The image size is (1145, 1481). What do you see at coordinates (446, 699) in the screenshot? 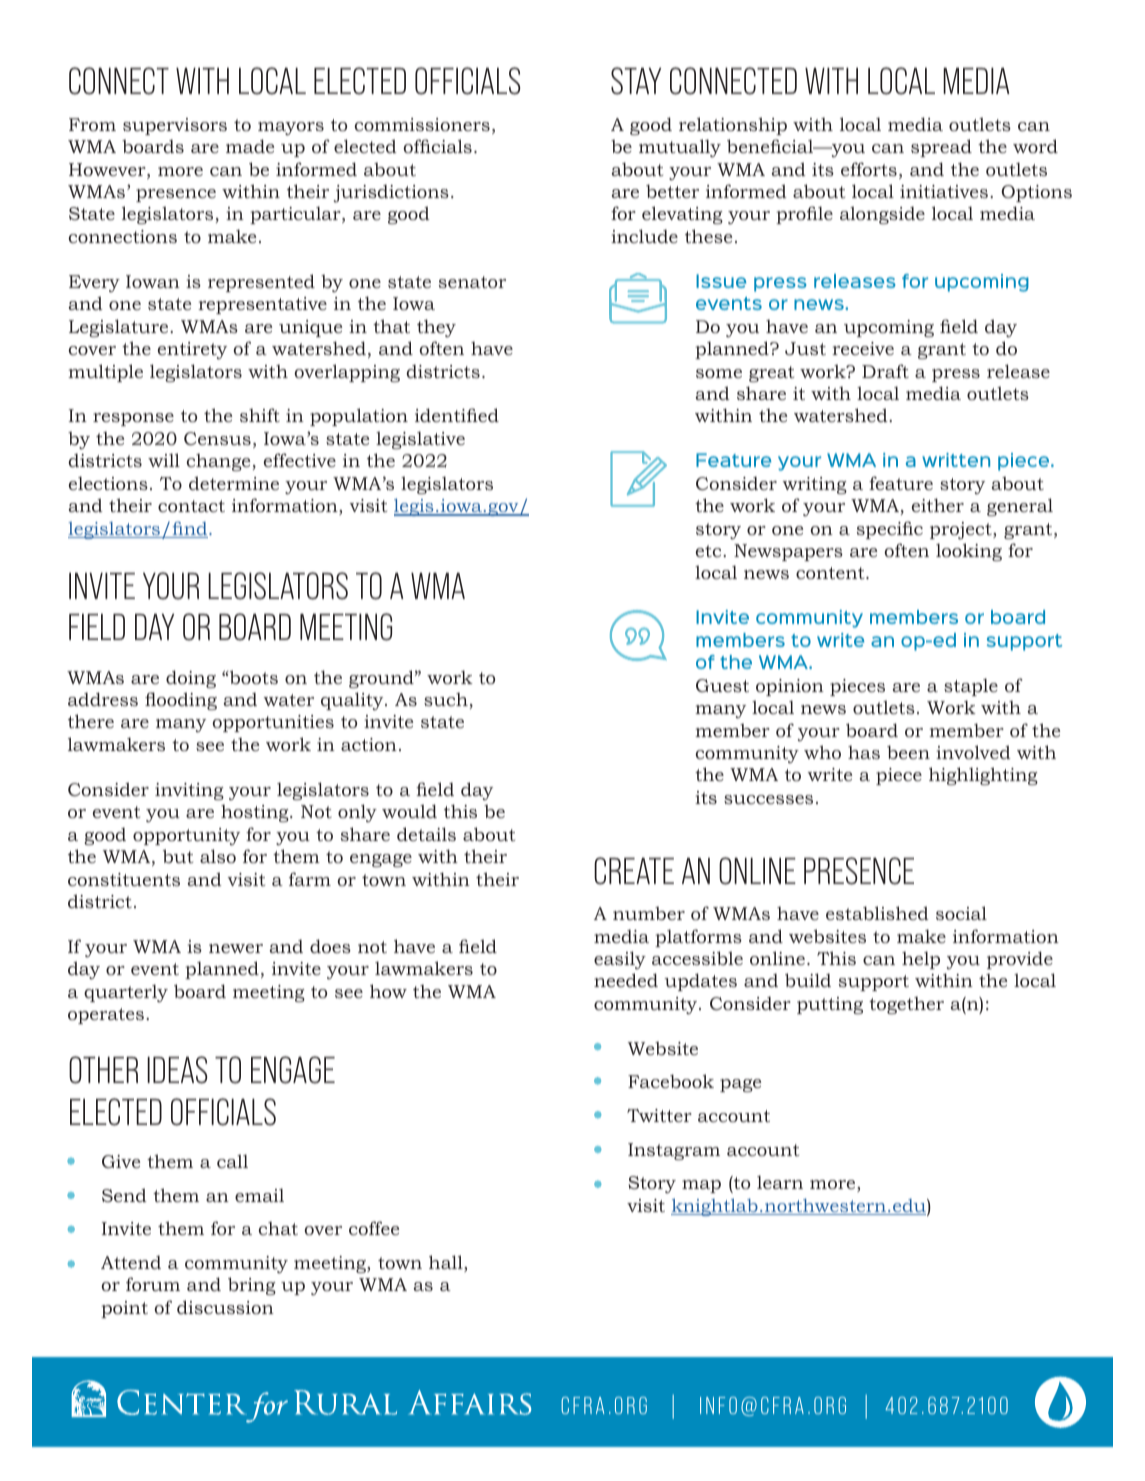
I see `such` at bounding box center [446, 699].
